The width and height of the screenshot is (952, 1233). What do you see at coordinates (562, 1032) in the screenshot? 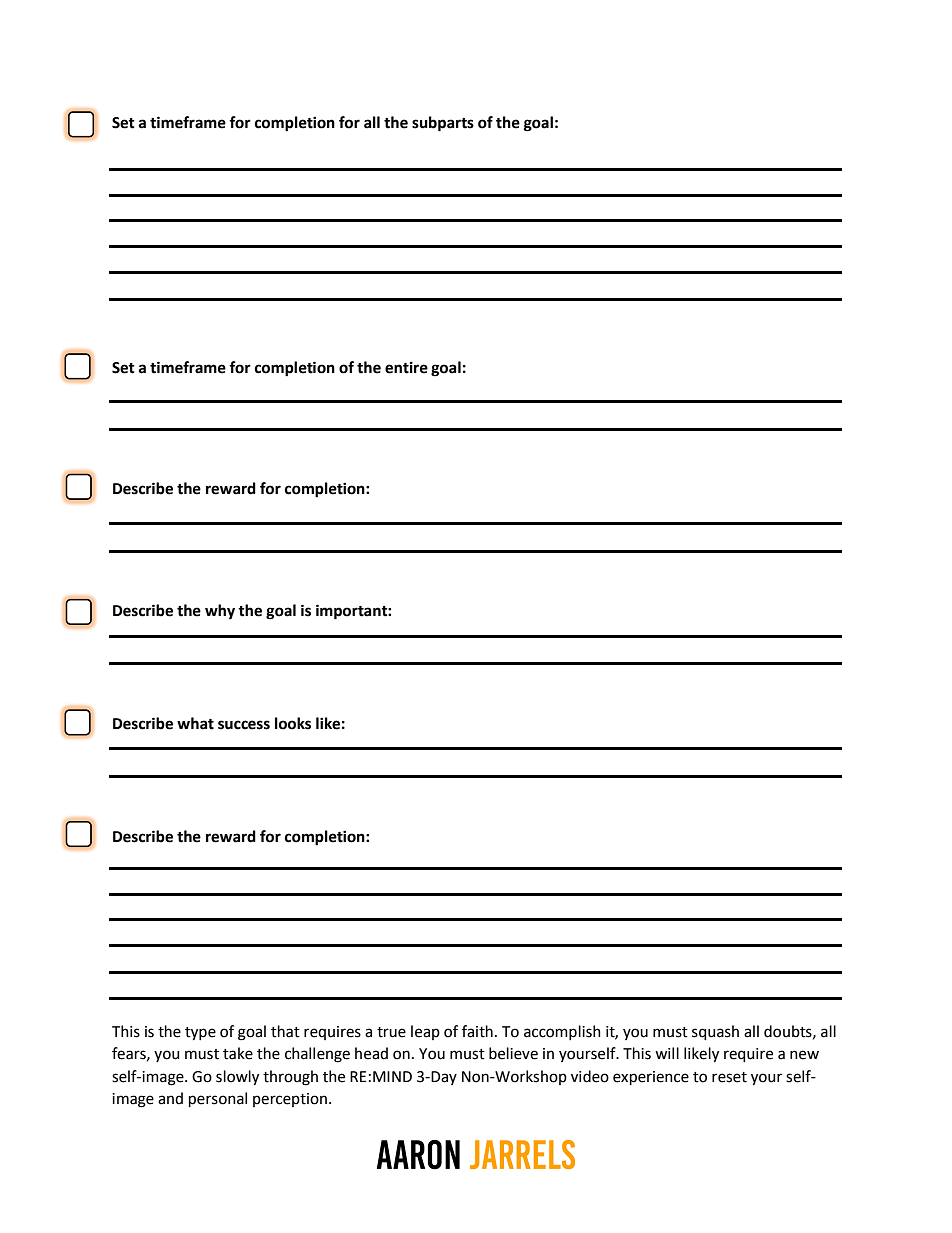
I see `accomplish` at bounding box center [562, 1032].
